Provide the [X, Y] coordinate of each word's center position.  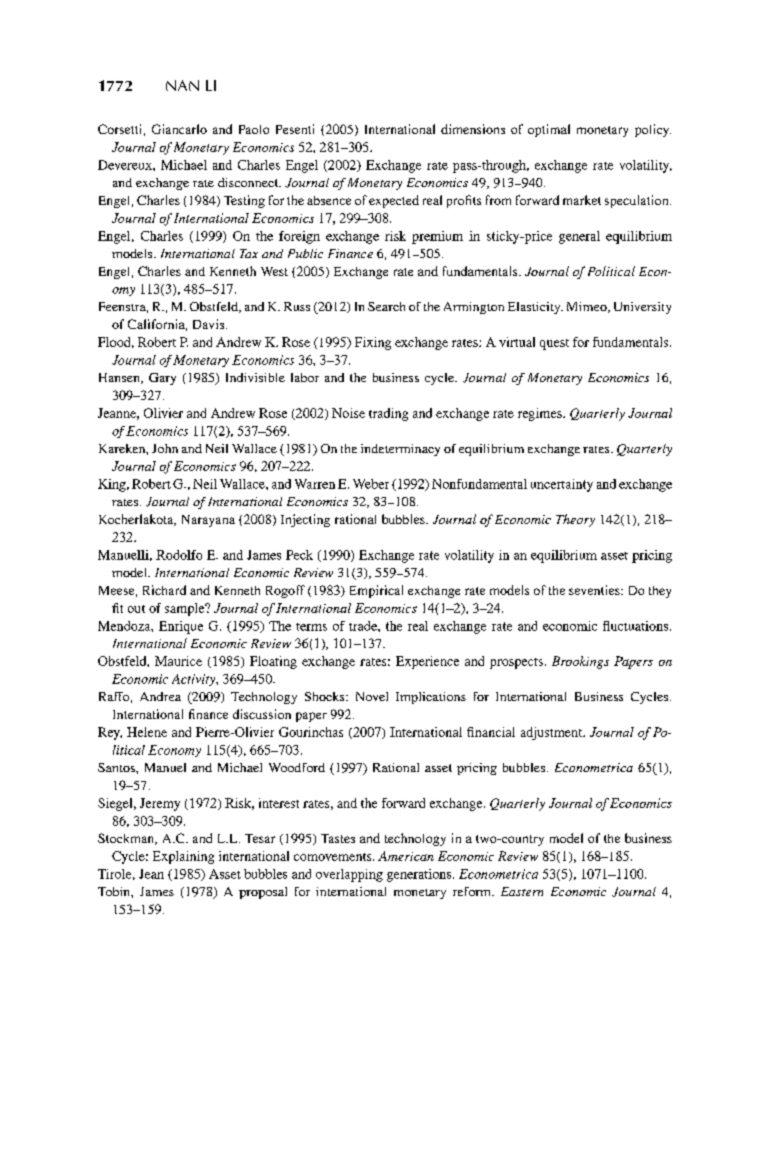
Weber [371, 484]
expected [394, 201]
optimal [549, 130]
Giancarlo [179, 129]
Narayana [208, 521]
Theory [575, 520]
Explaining [183, 857]
